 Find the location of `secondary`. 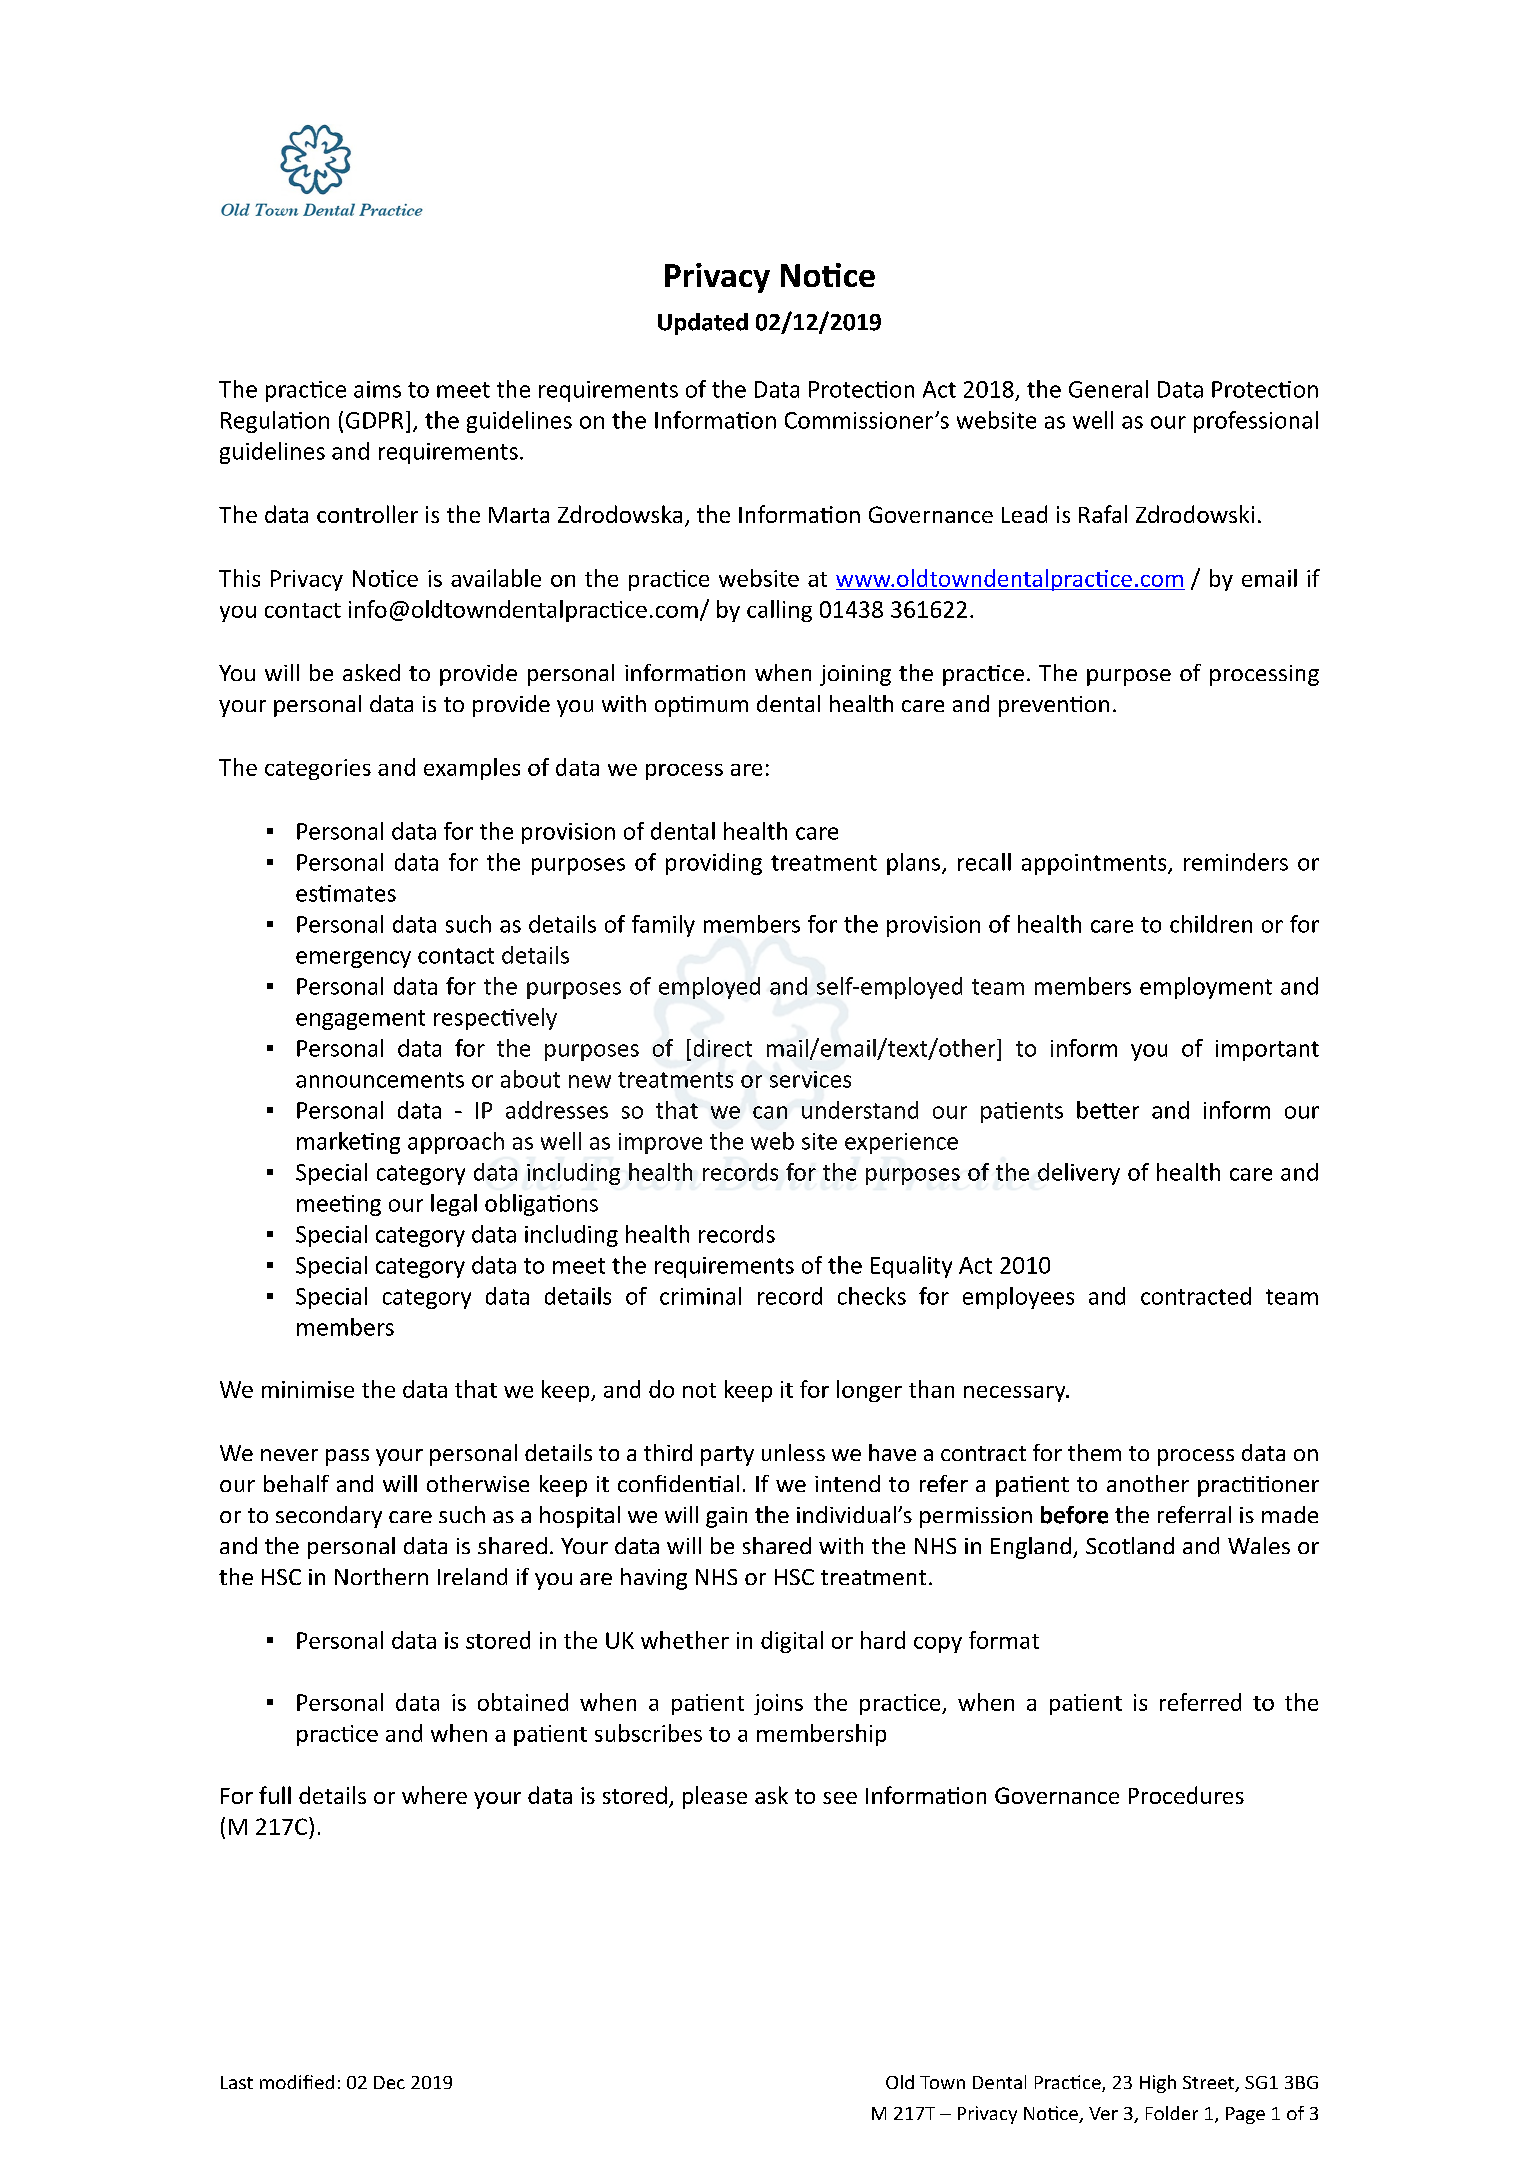

secondary is located at coordinates (329, 1517).
